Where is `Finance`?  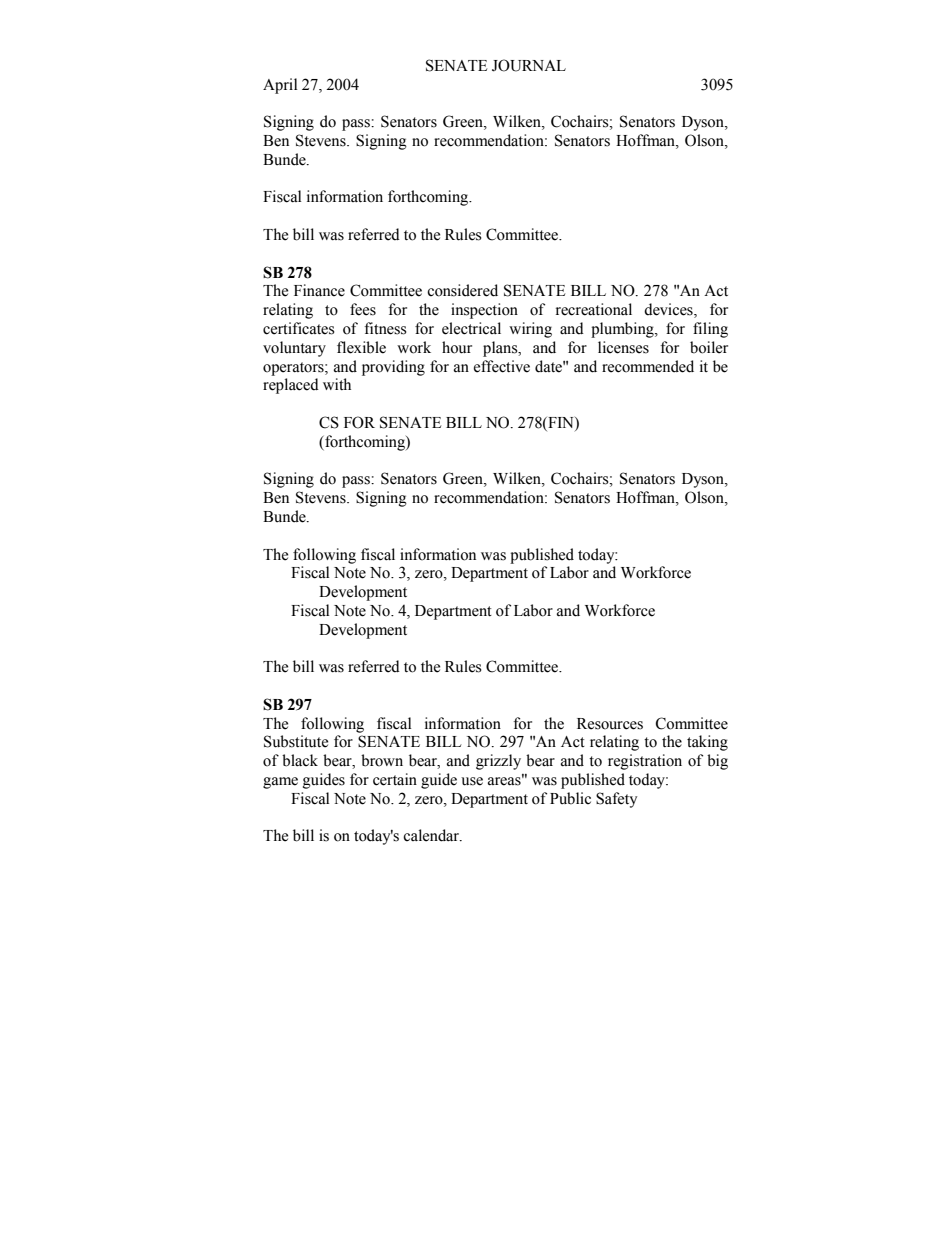
Finance is located at coordinates (319, 290).
